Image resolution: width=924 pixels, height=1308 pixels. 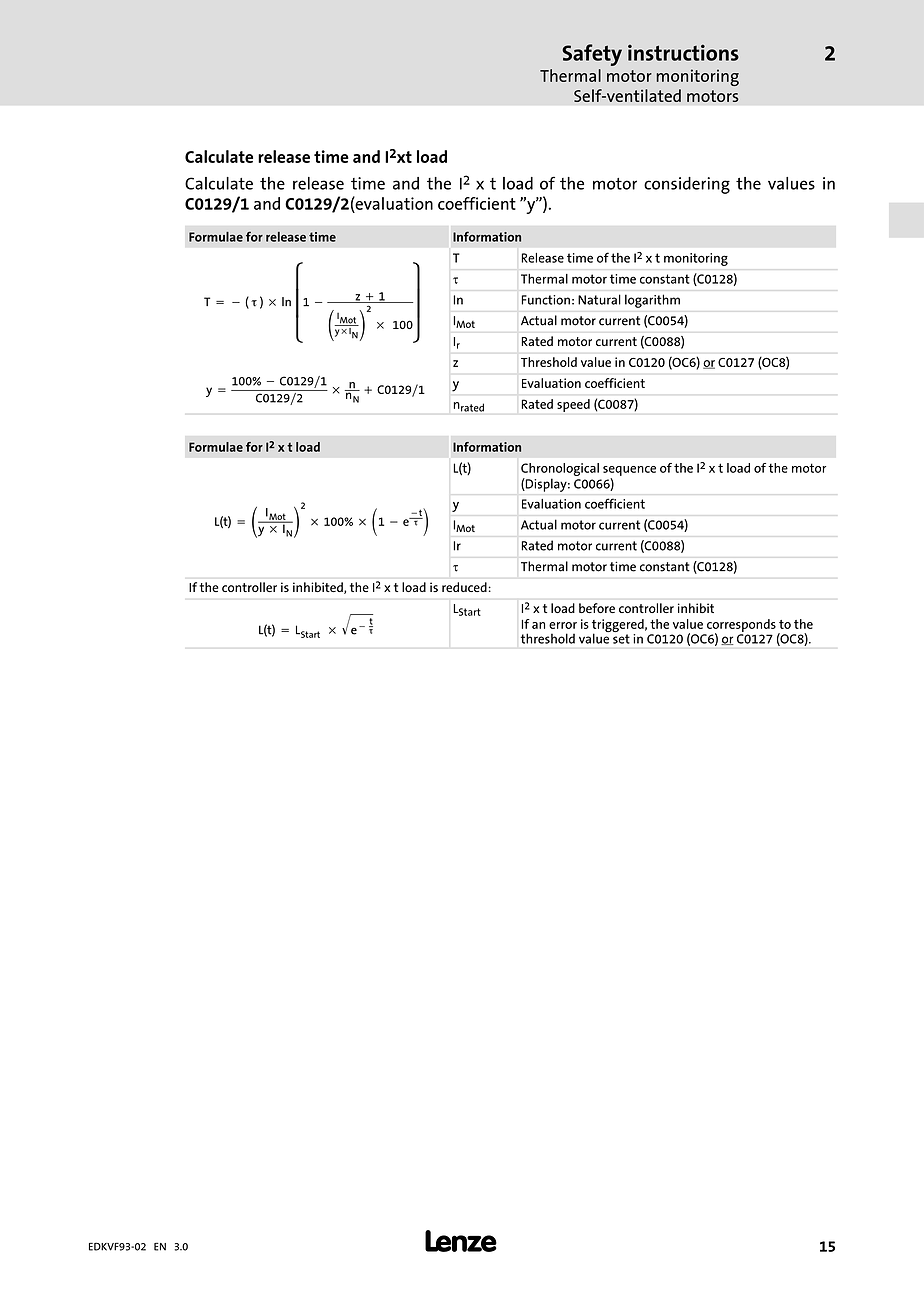 What do you see at coordinates (464, 587) in the document?
I see `reduced` at bounding box center [464, 587].
